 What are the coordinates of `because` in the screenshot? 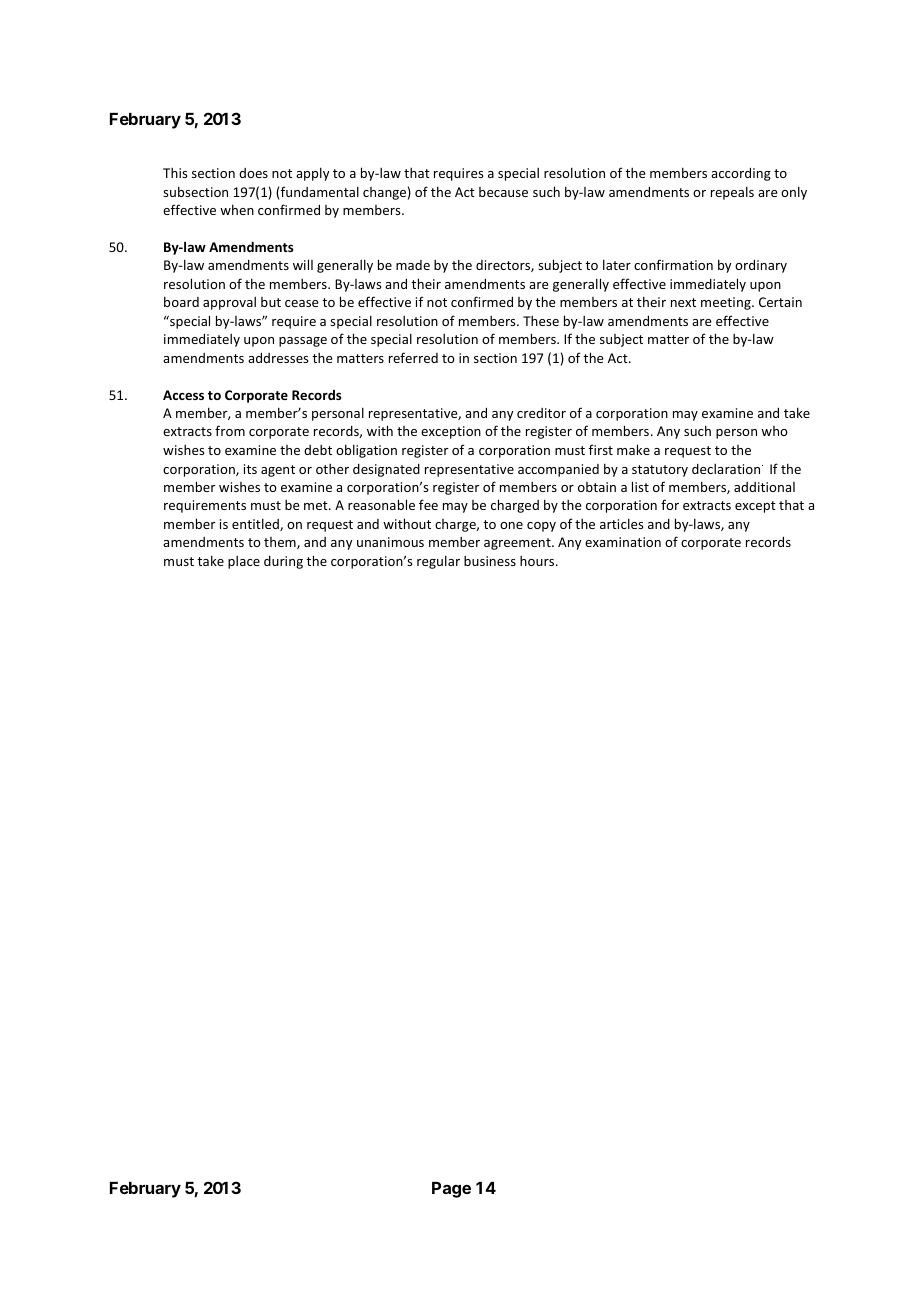 It's located at (503, 192).
